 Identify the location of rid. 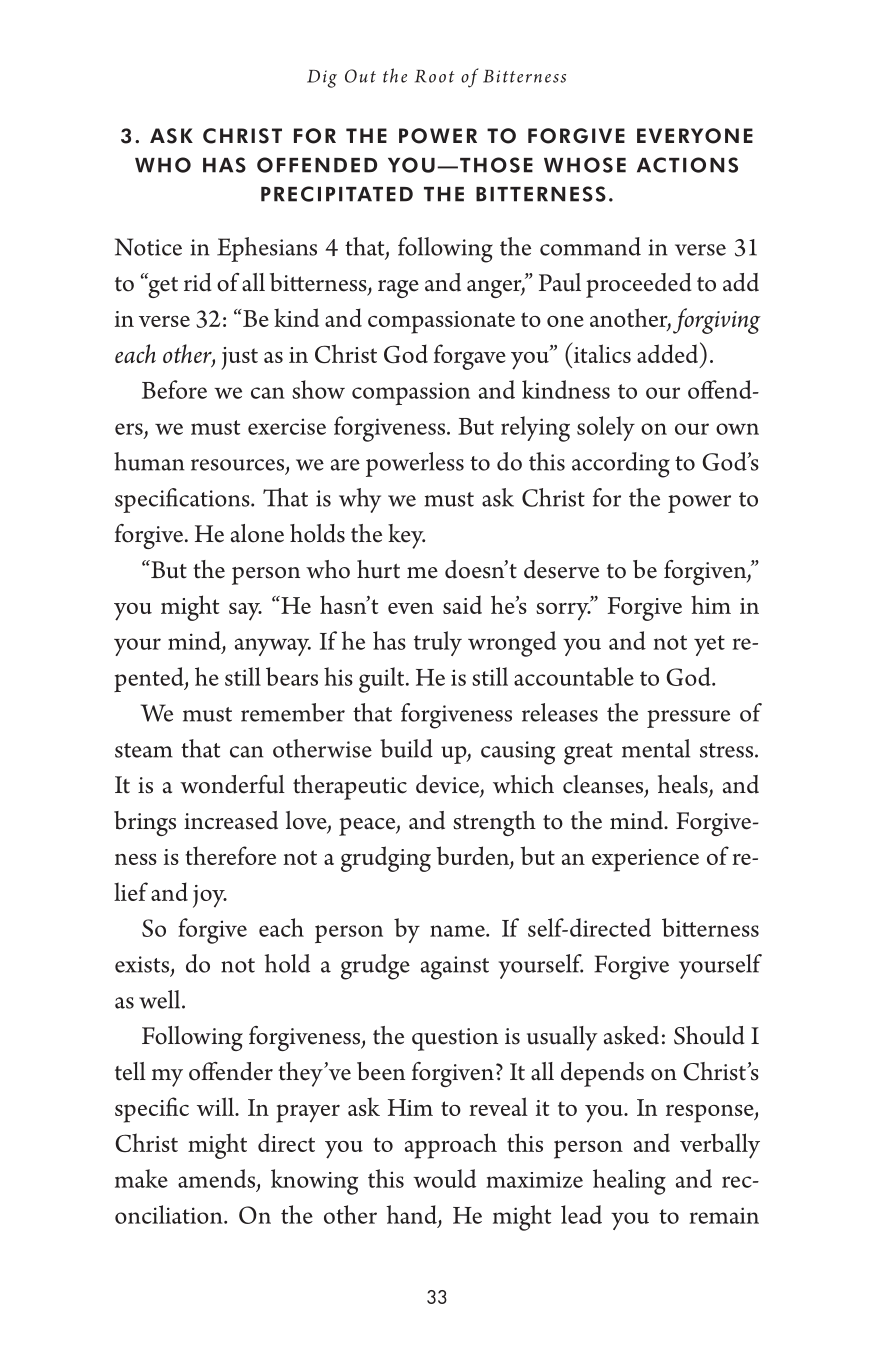
(198, 282).
